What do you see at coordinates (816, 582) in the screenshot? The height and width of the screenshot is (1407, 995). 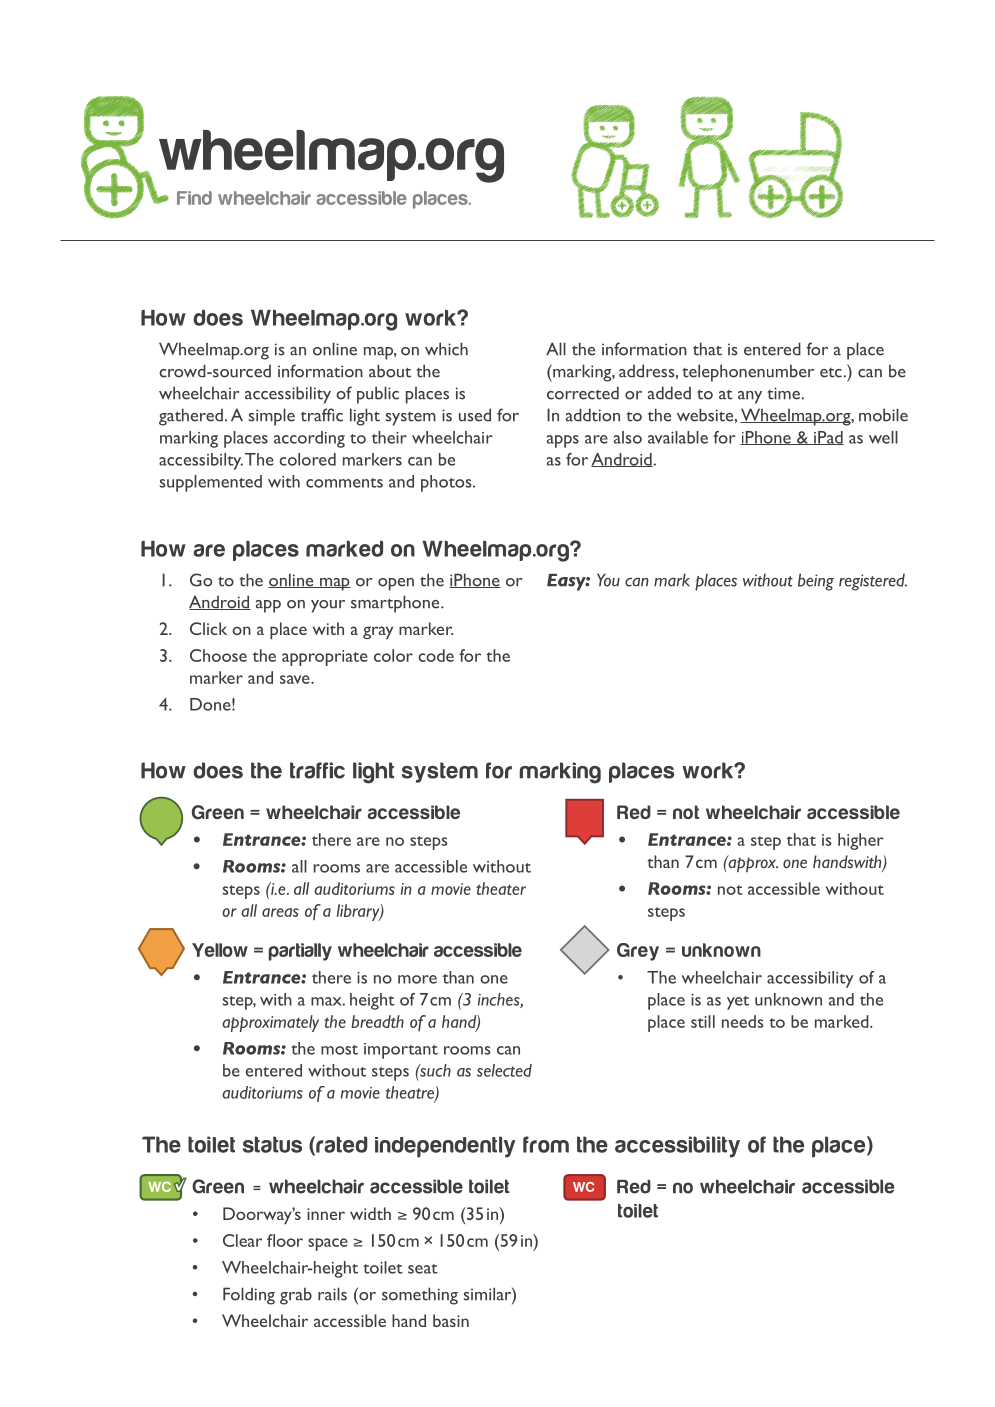 I see `being` at bounding box center [816, 582].
